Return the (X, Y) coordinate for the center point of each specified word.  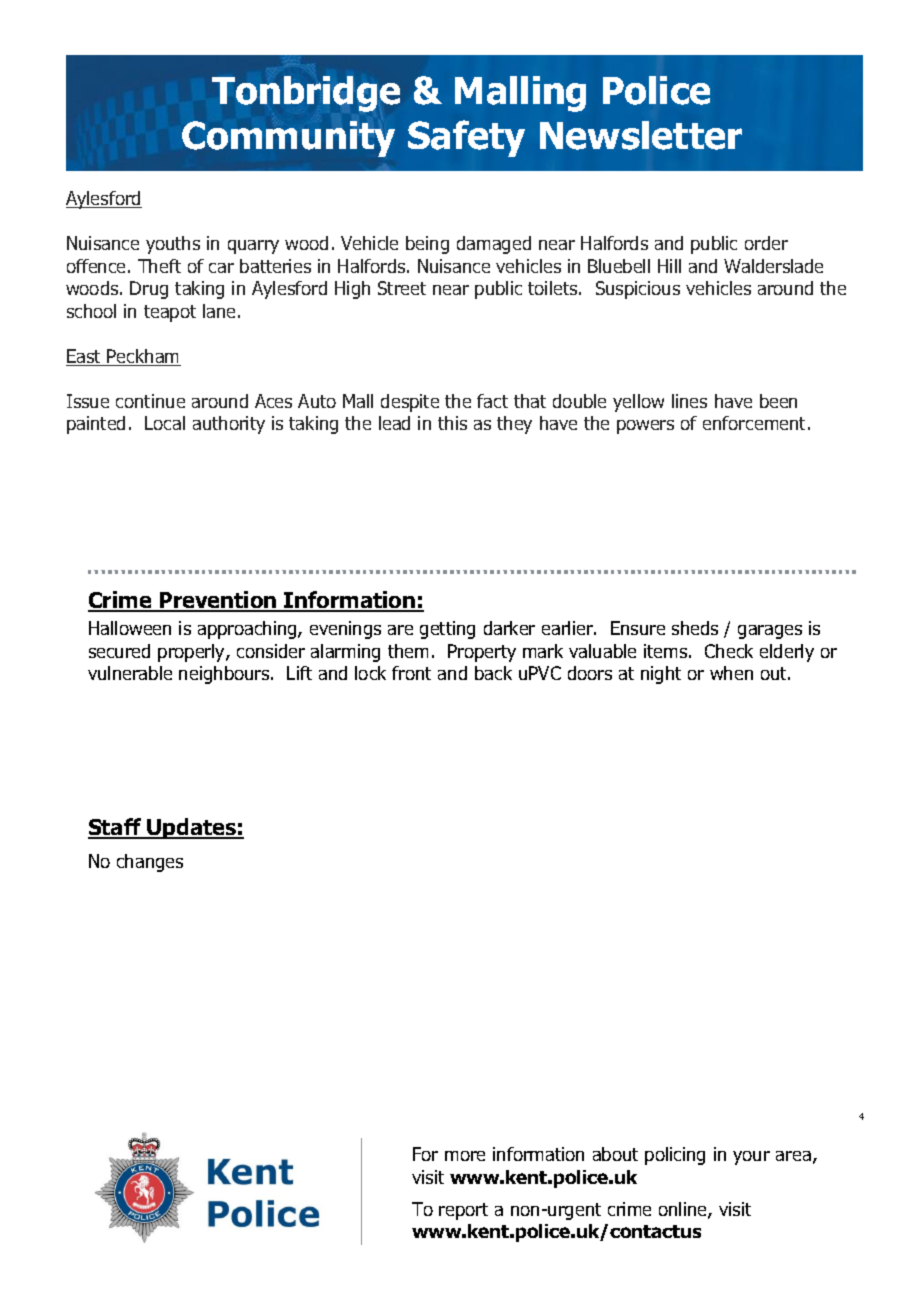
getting (447, 630)
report (463, 1211)
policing (675, 1156)
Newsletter (641, 135)
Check (729, 651)
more (465, 1156)
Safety (466, 138)
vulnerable (130, 673)
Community (288, 139)
